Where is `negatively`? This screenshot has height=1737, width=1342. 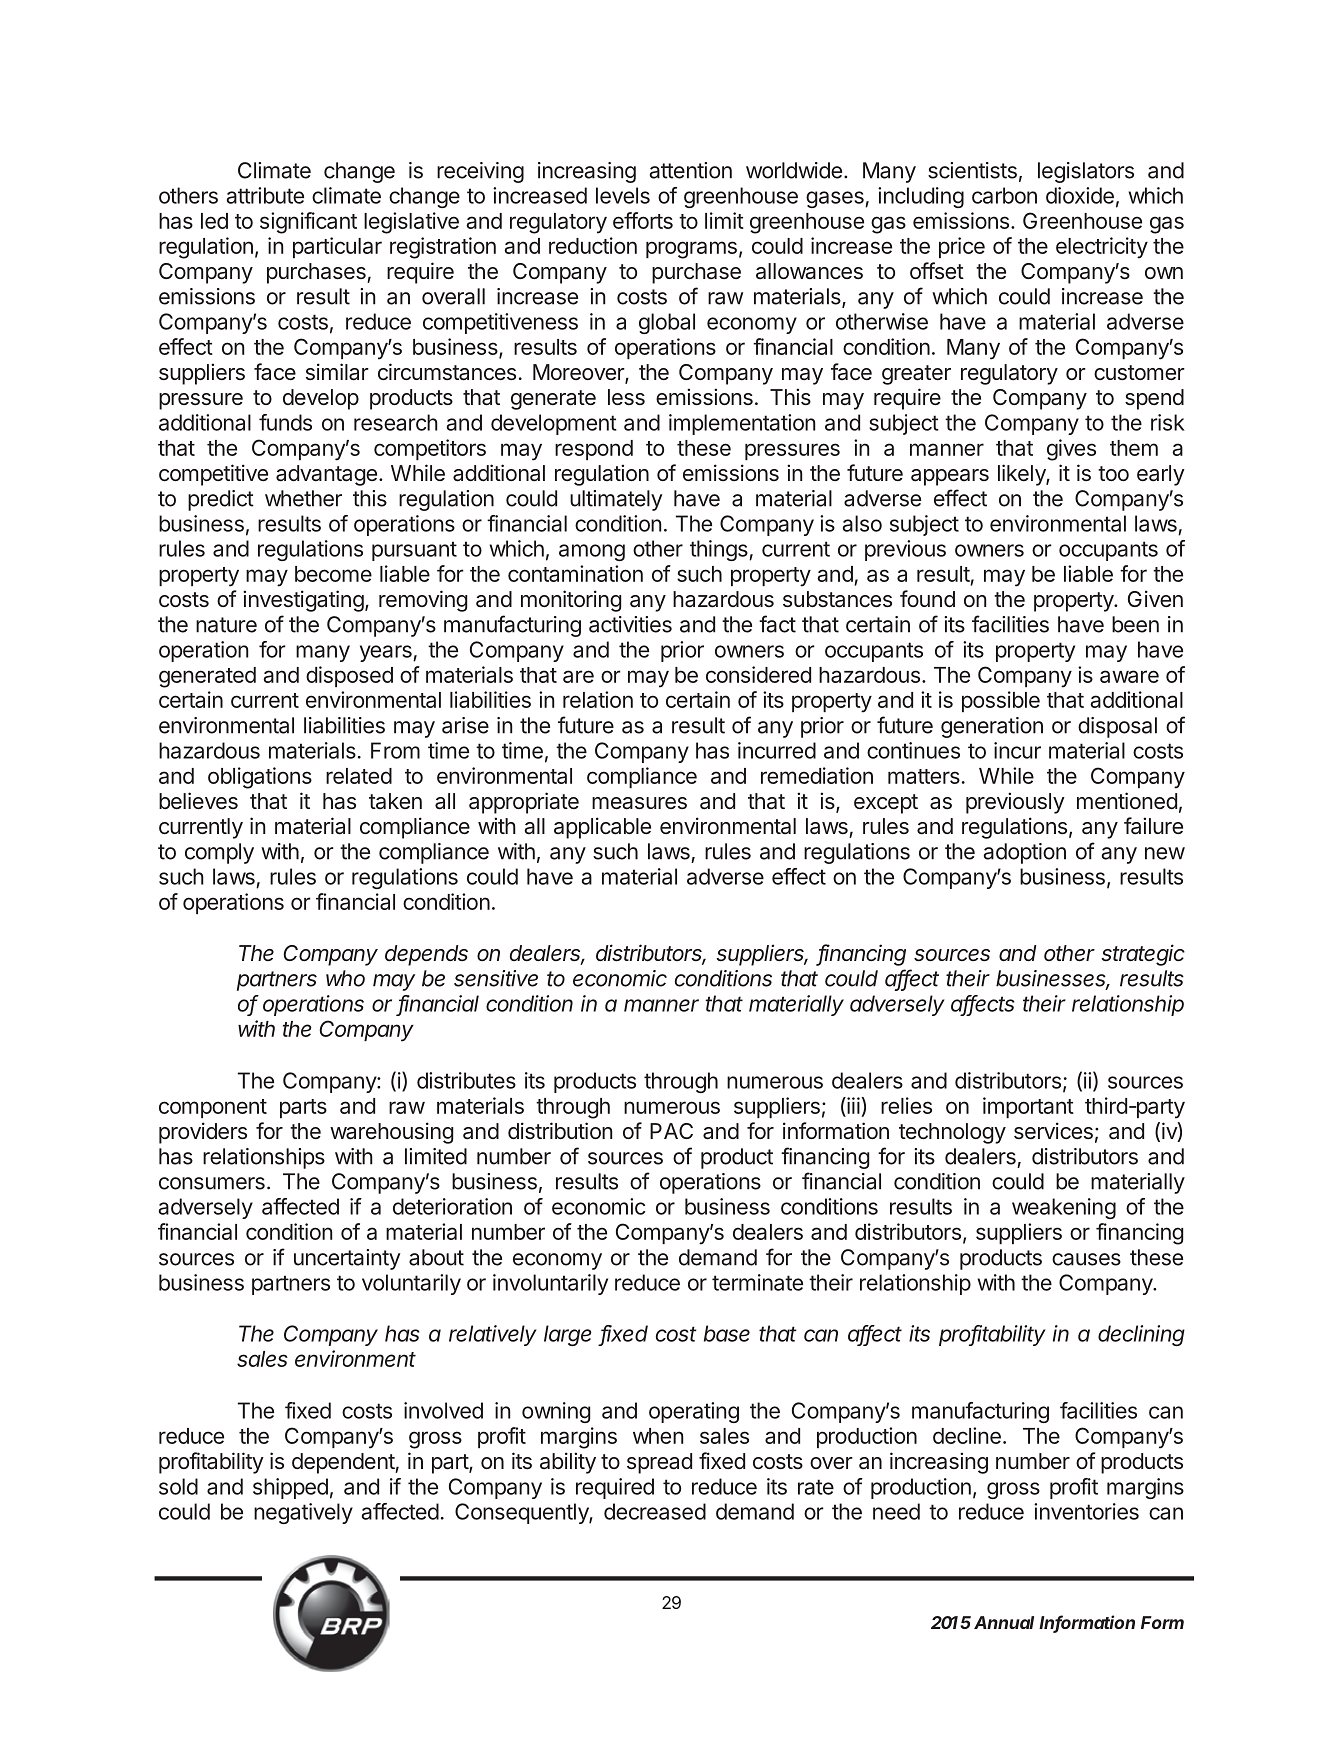 negatively is located at coordinates (303, 1513).
